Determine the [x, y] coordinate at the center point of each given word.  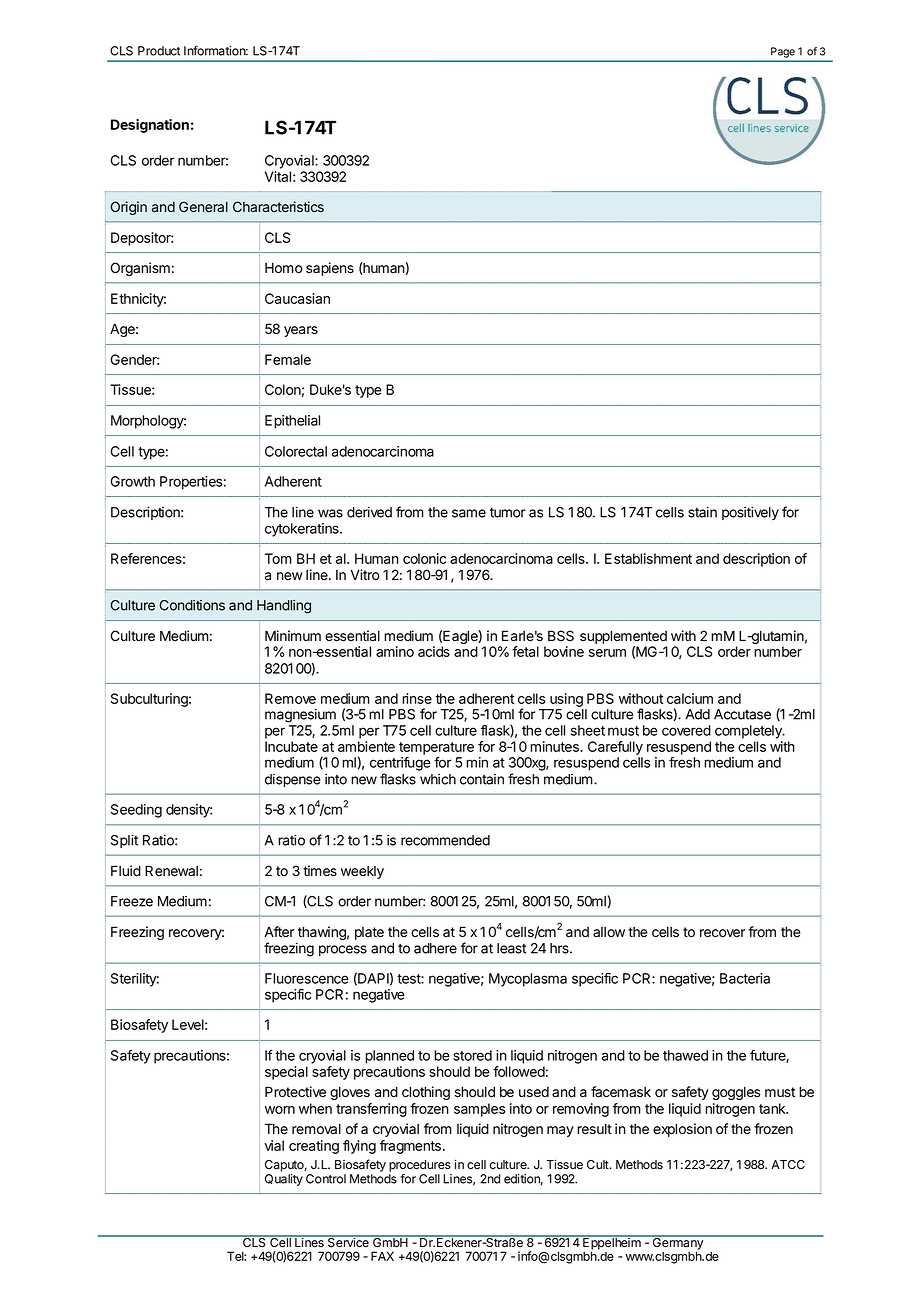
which [438, 779]
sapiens [330, 269]
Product [159, 51]
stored [472, 1055]
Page [783, 52]
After [279, 932]
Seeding [136, 811]
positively [750, 513]
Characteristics [278, 207]
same [469, 513]
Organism [140, 269]
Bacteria [745, 978]
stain [702, 512]
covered [686, 730]
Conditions [192, 605]
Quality [284, 1180]
